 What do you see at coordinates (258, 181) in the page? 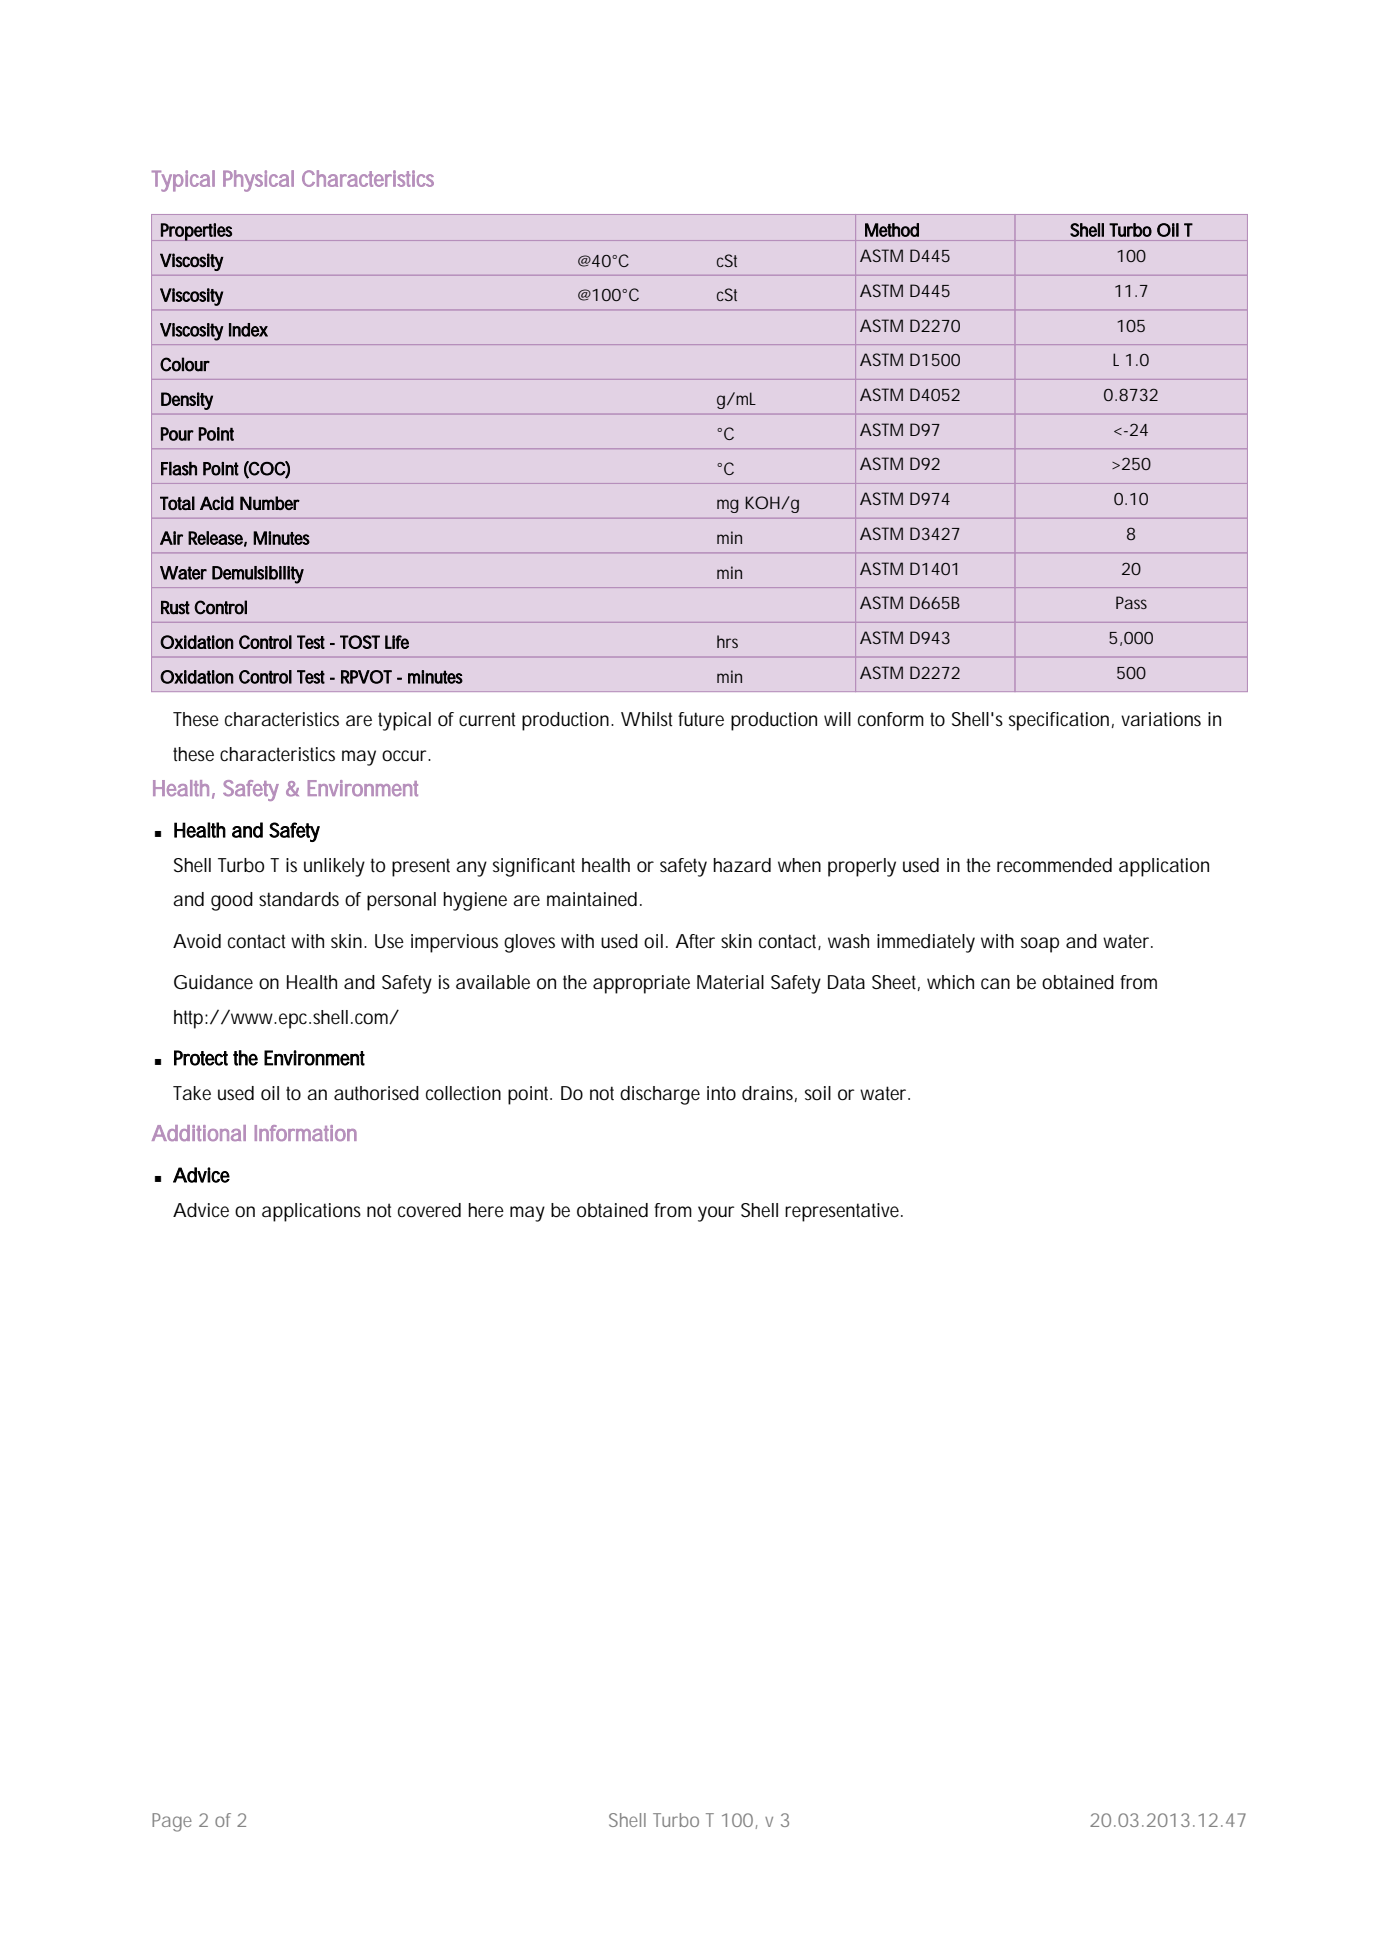
I see `Physical` at bounding box center [258, 181].
